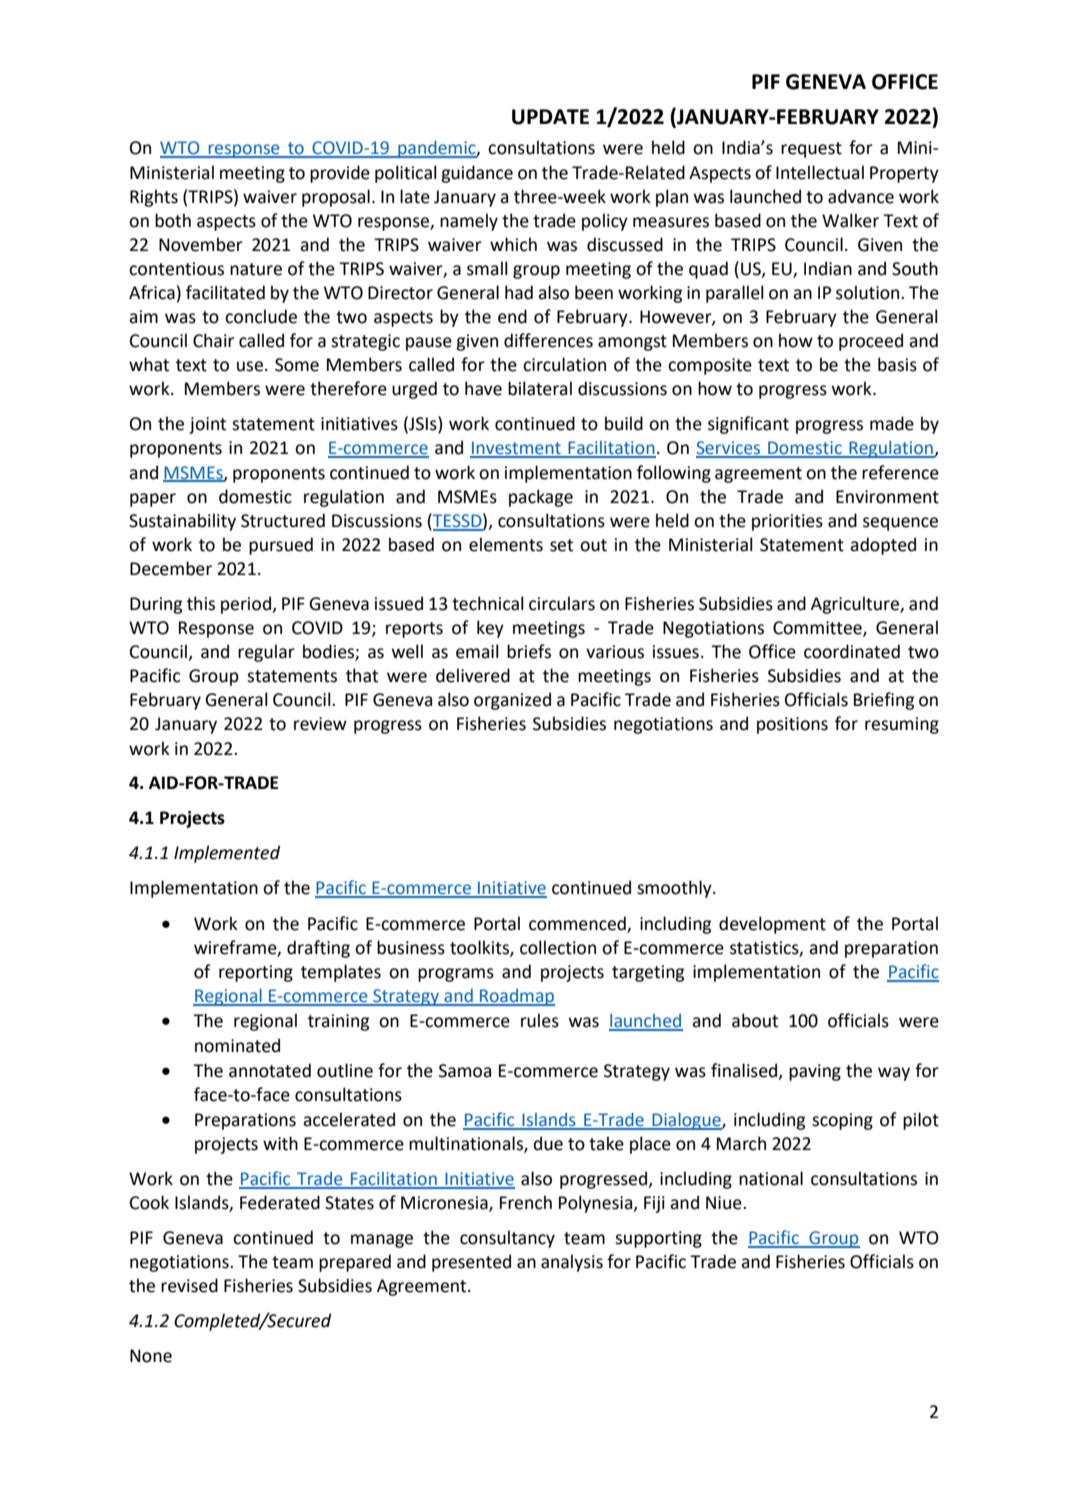  What do you see at coordinates (558, 947) in the image?
I see `collection` at bounding box center [558, 947].
